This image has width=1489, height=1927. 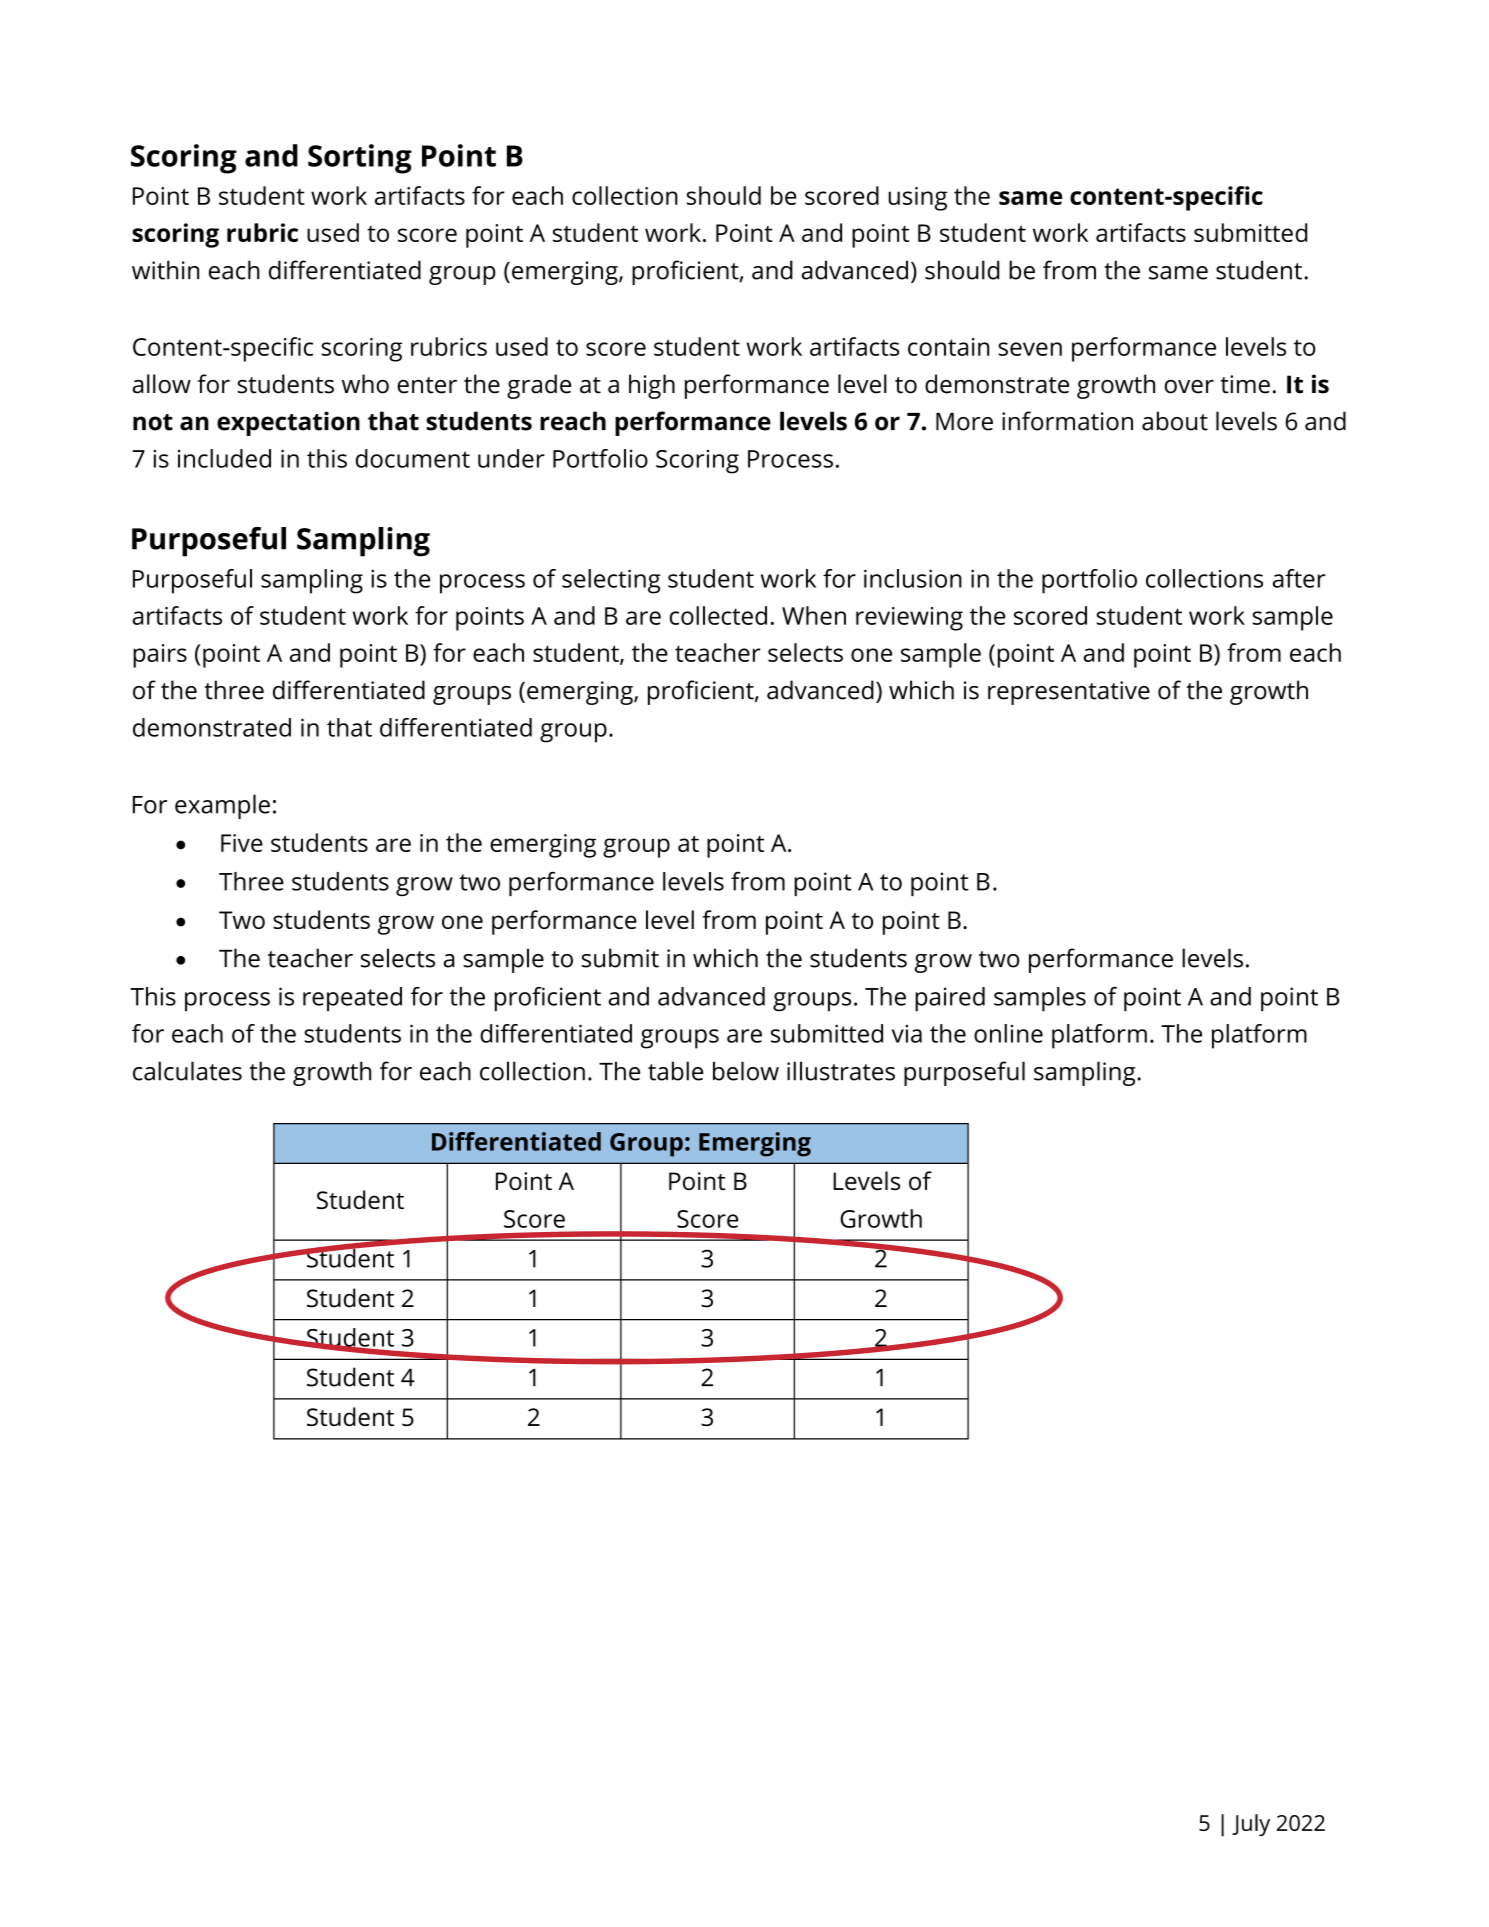 What do you see at coordinates (1069, 693) in the image?
I see `representative` at bounding box center [1069, 693].
